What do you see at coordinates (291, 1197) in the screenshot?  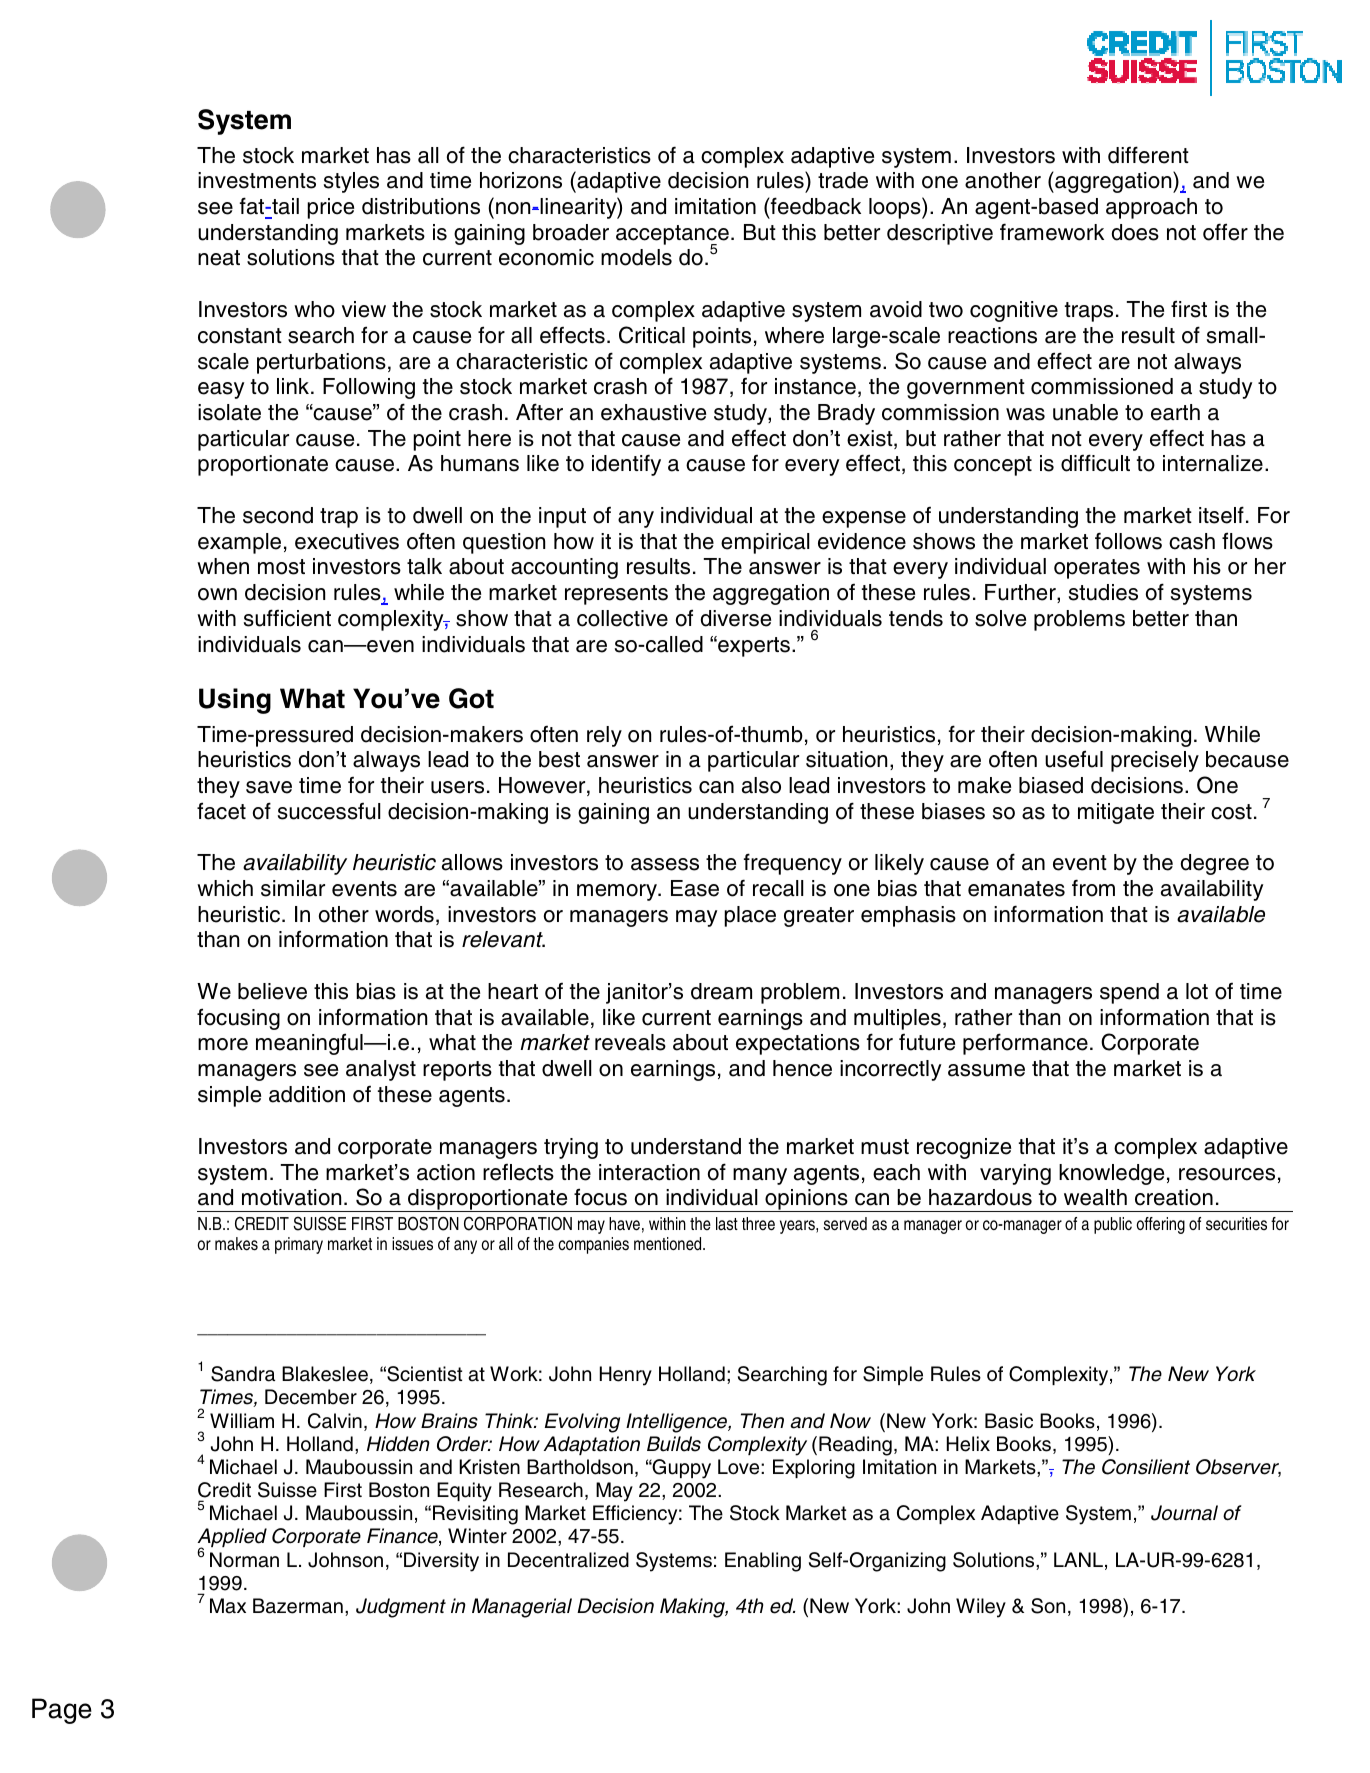 I see `motivation` at bounding box center [291, 1197].
